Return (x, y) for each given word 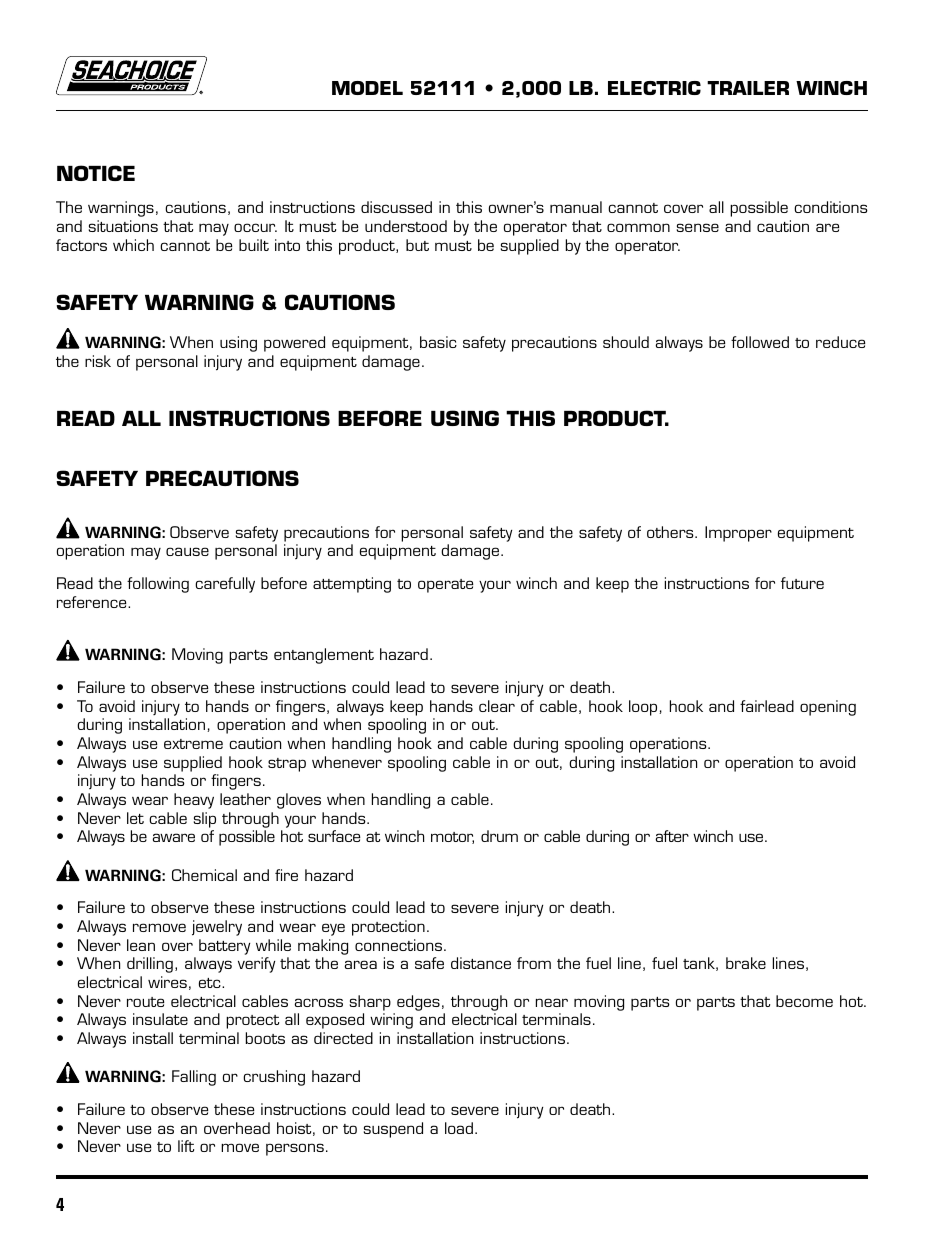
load (459, 1128)
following (158, 585)
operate (446, 586)
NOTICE (96, 173)
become (804, 1001)
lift (186, 1146)
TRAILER (748, 88)
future (802, 583)
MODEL (367, 88)
